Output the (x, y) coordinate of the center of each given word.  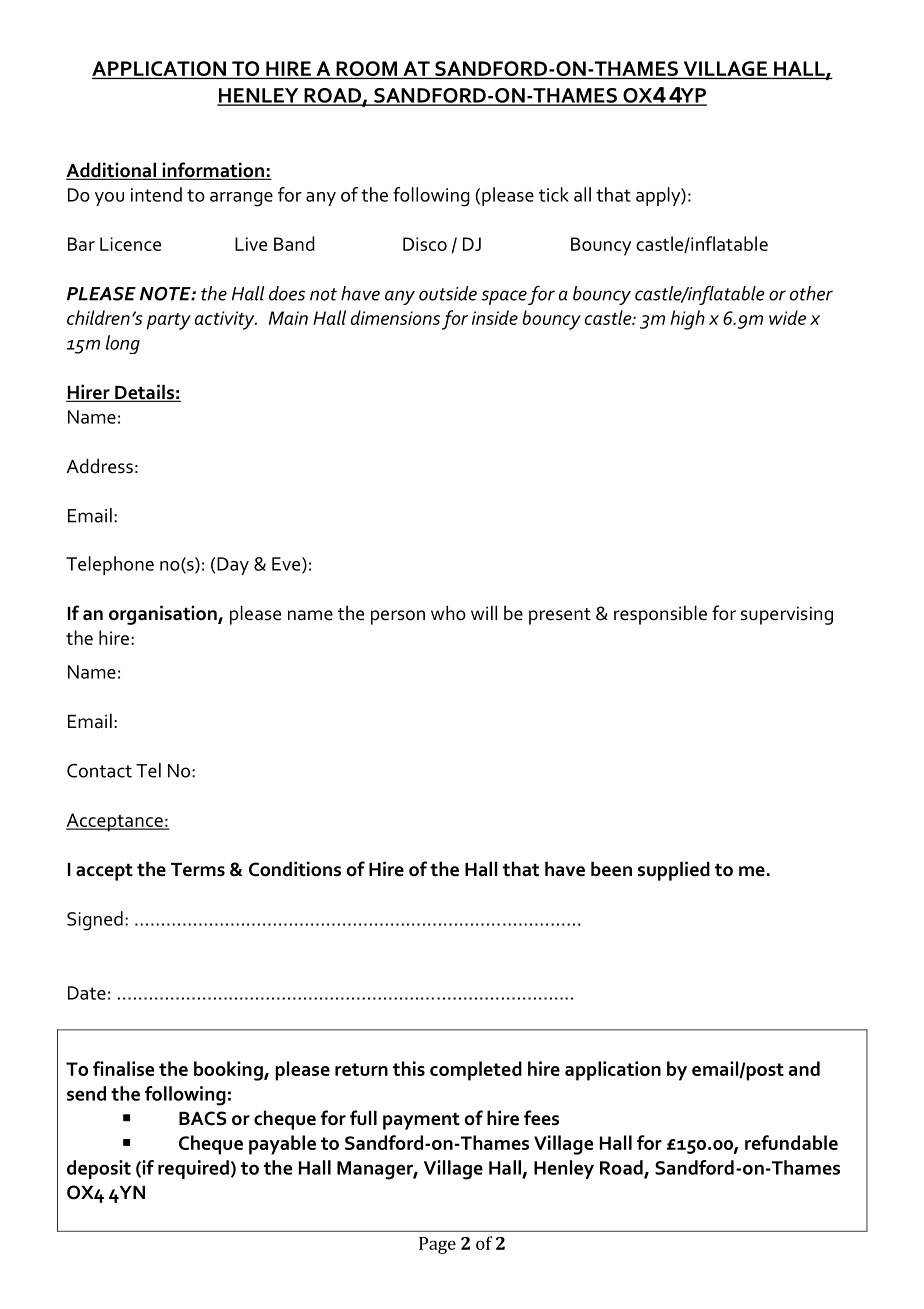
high (687, 320)
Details (144, 393)
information (213, 171)
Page (437, 1245)
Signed (95, 921)
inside (495, 317)
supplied (674, 871)
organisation (164, 615)
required (193, 1169)
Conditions (295, 869)
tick (554, 194)
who (448, 613)
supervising (787, 615)
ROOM (366, 68)
